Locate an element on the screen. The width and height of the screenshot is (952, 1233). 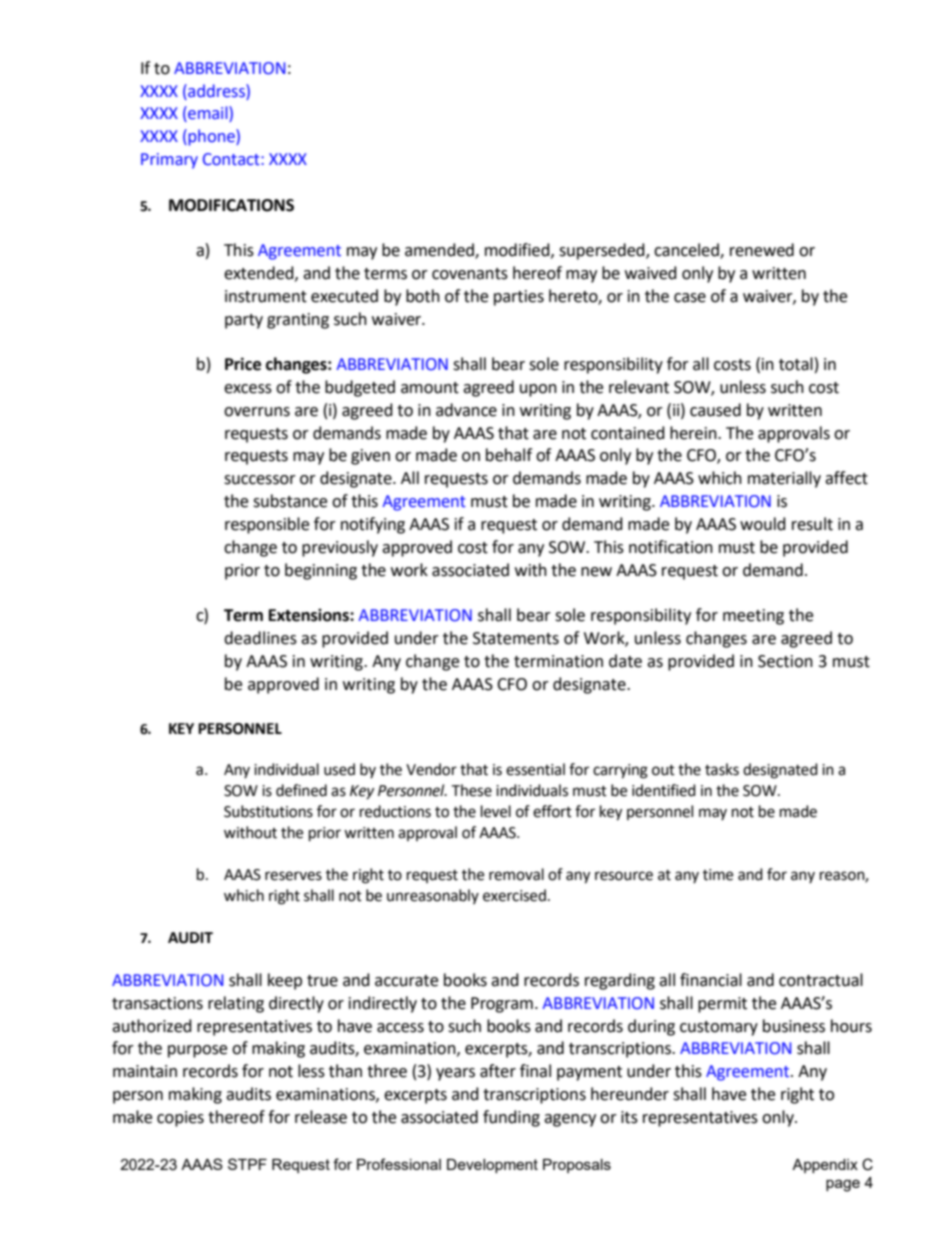
responsible is located at coordinates (267, 525).
